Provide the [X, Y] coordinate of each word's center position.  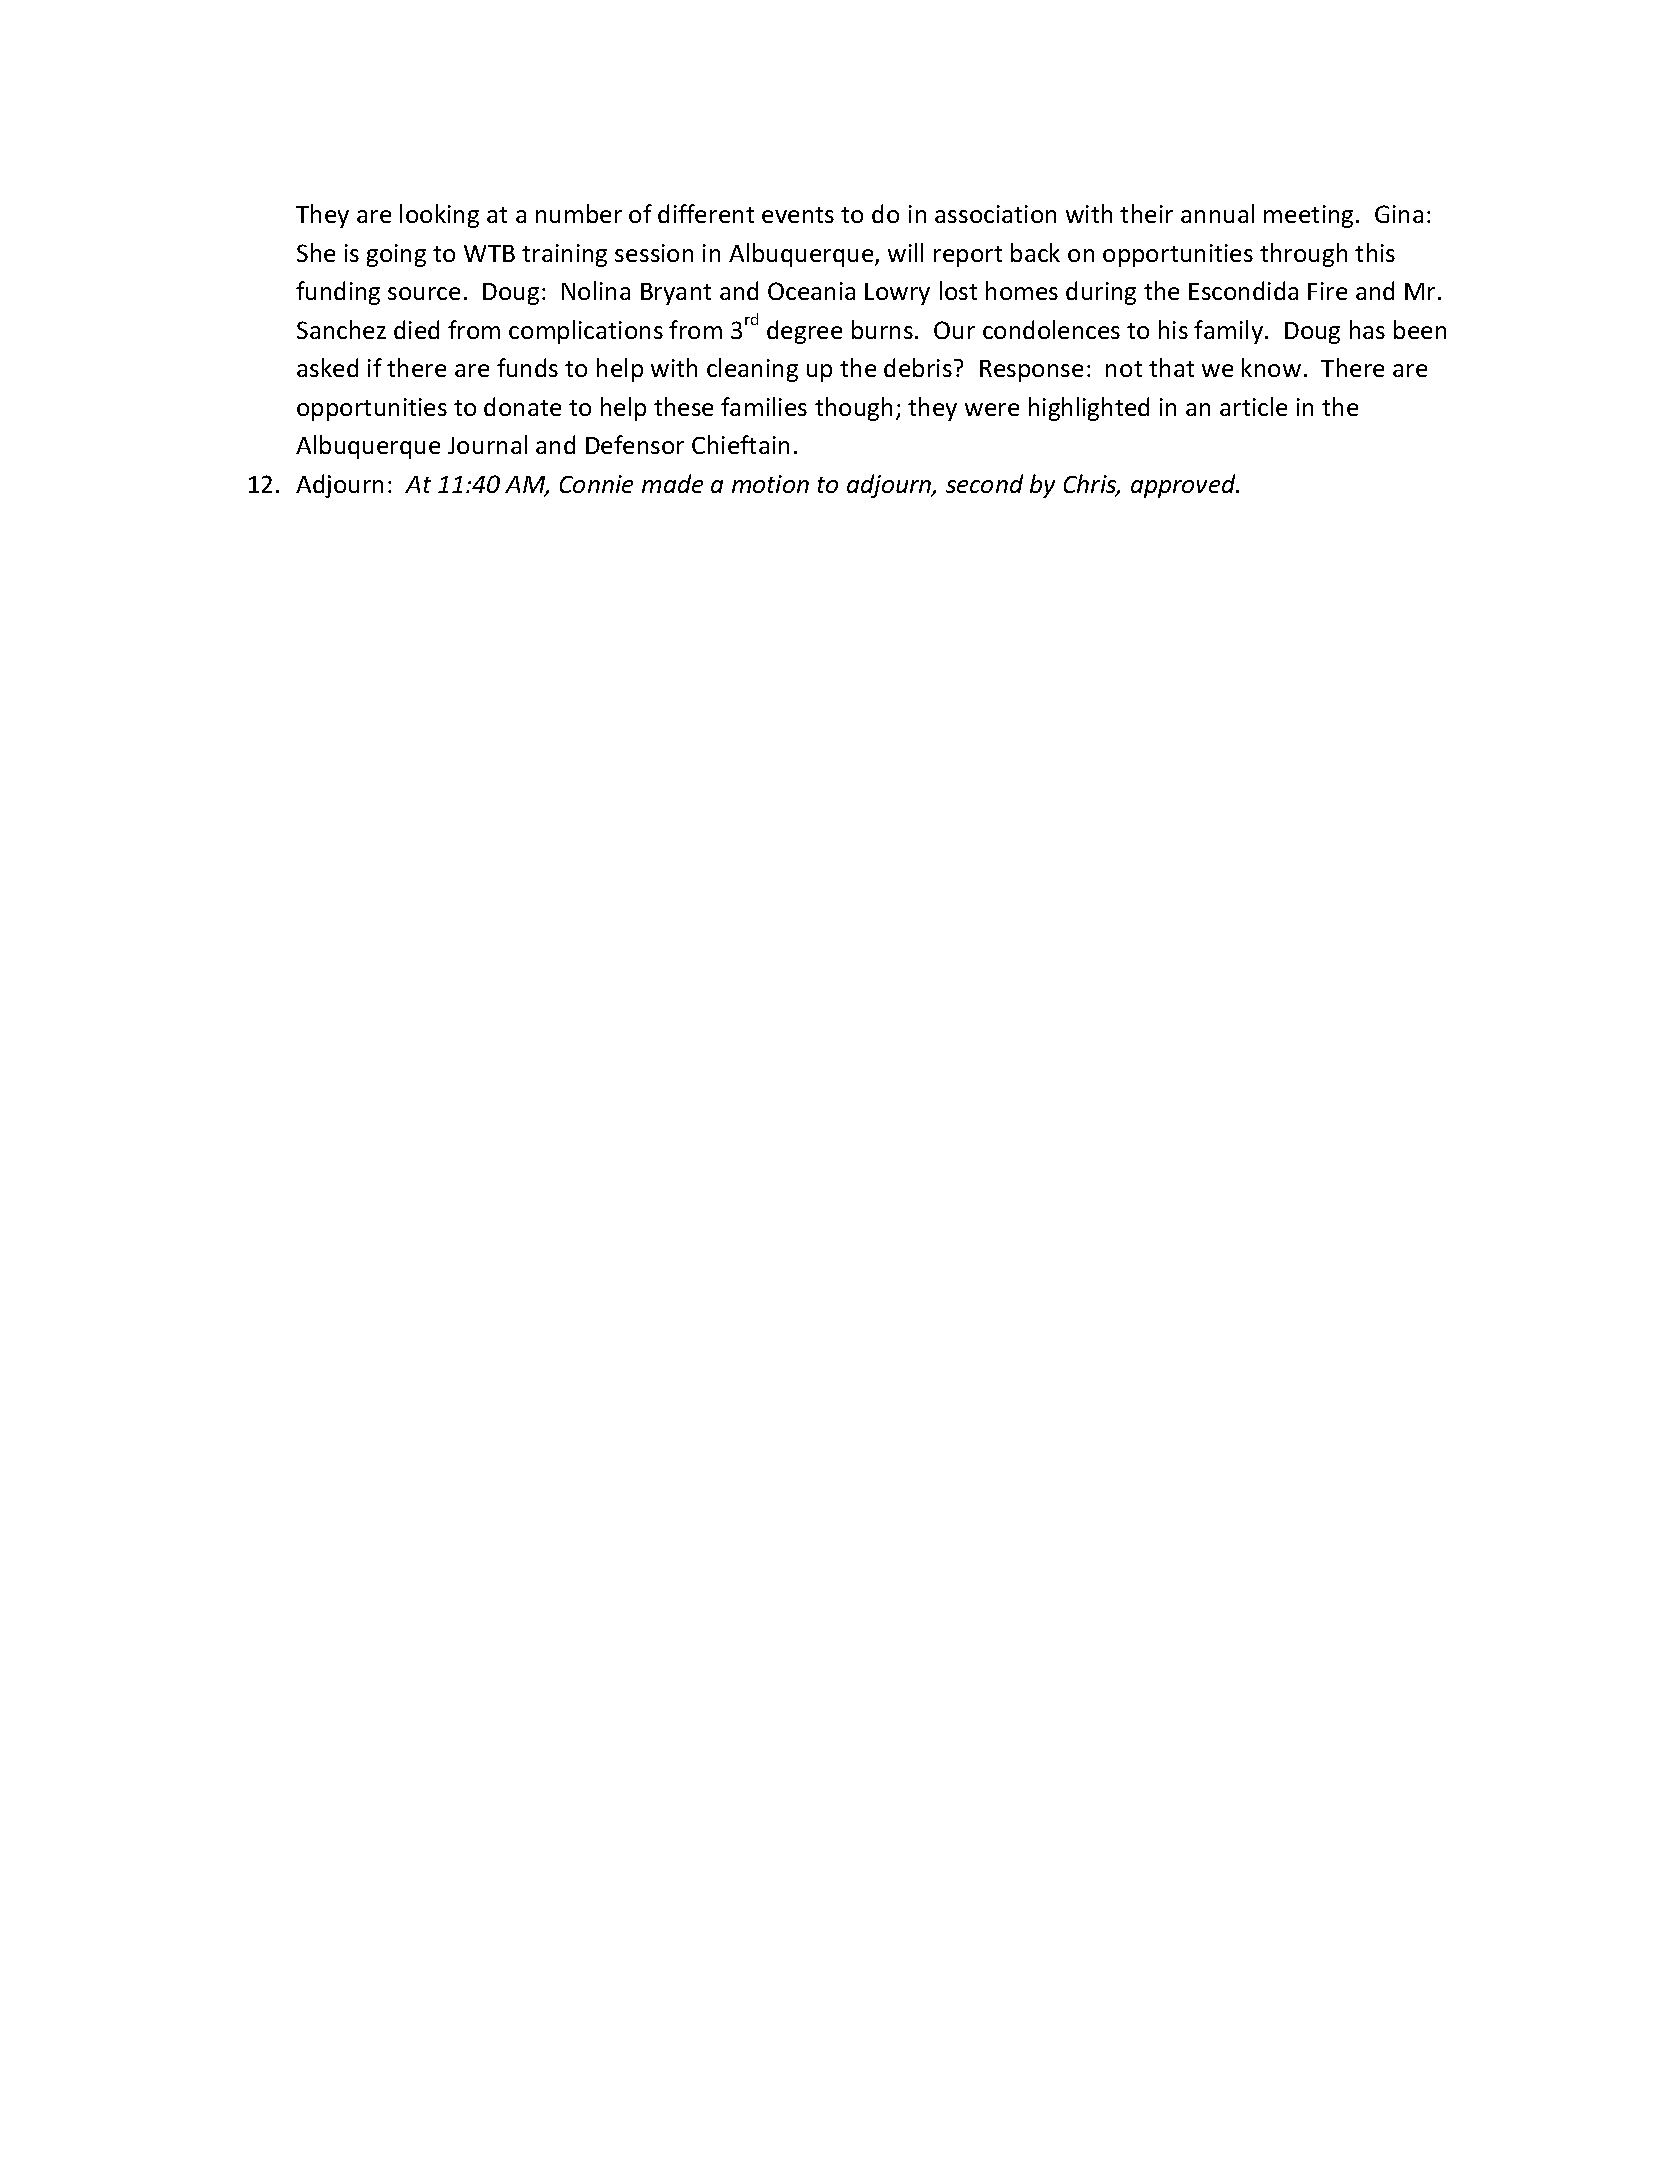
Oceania [811, 291]
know [1271, 367]
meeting [1308, 216]
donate [522, 406]
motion [770, 484]
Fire [1327, 291]
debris [918, 367]
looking [439, 216]
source [424, 293]
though [853, 409]
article [1253, 406]
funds [527, 367]
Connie [596, 484]
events [798, 215]
